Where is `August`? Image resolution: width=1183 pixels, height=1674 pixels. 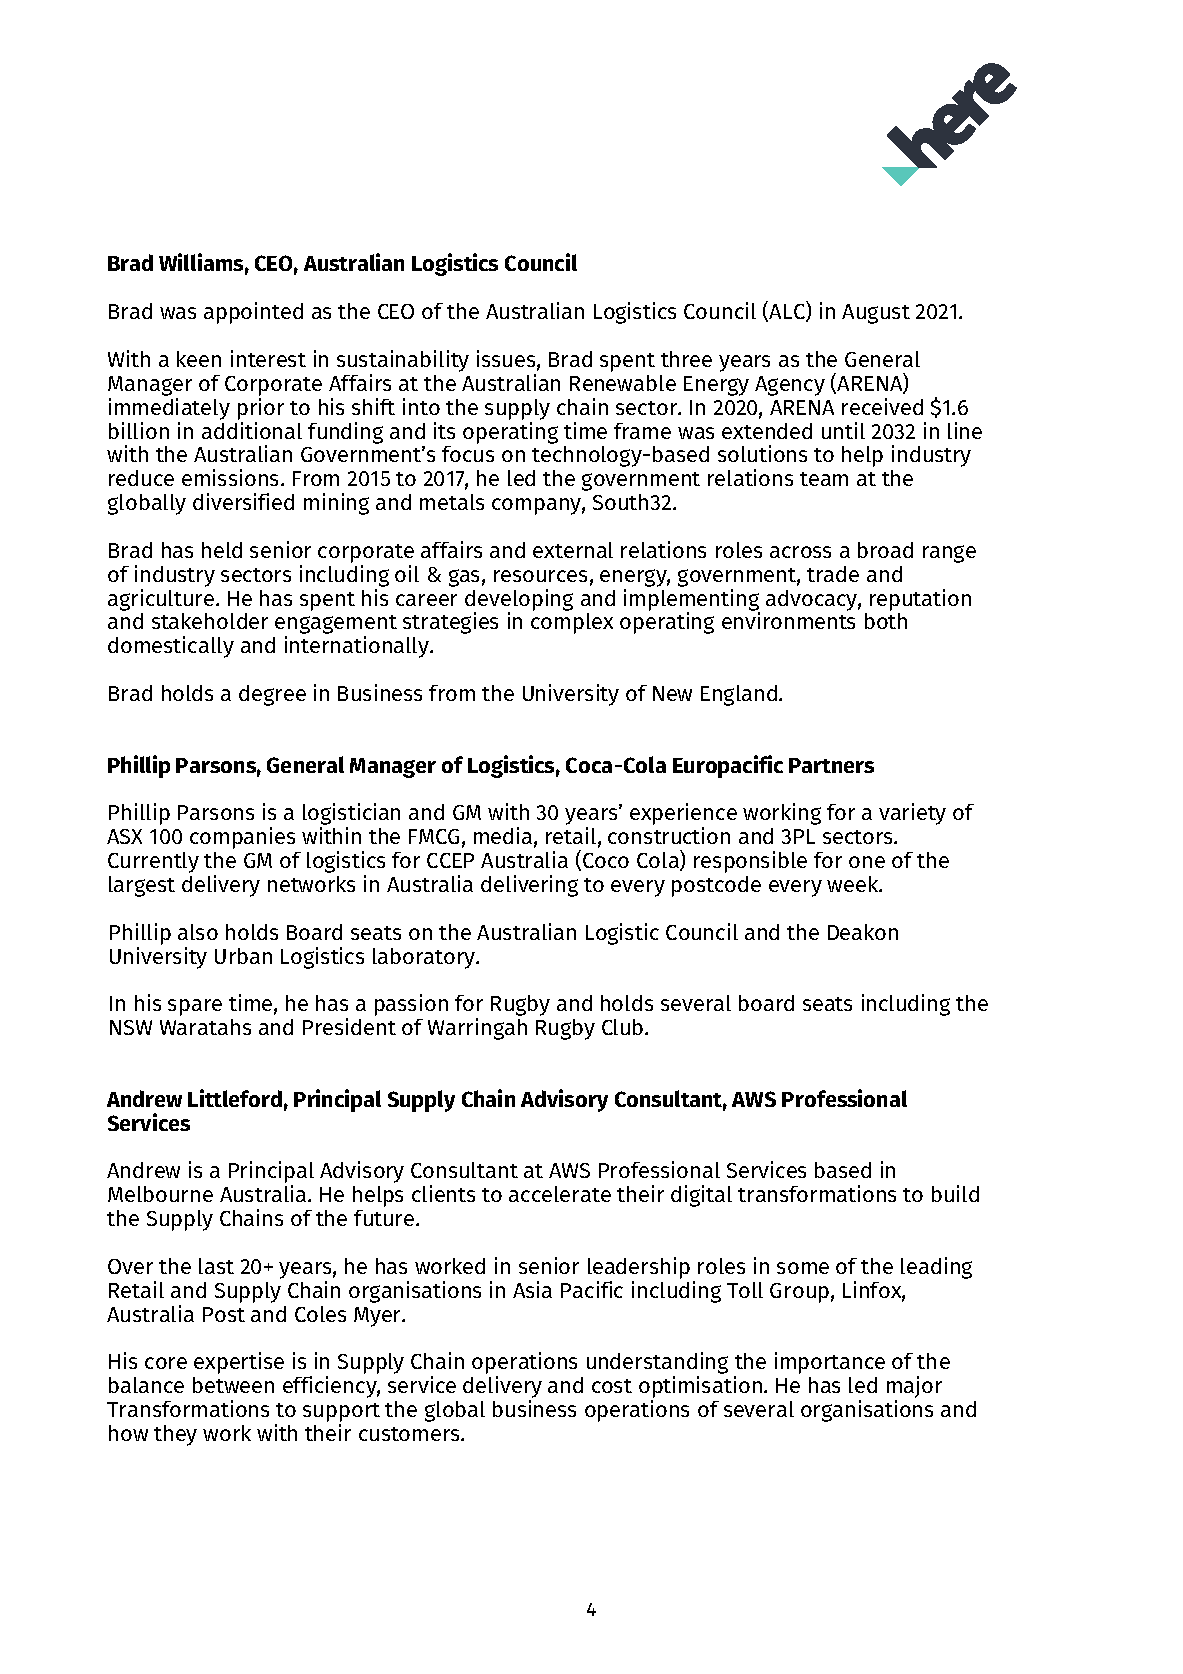
August is located at coordinates (876, 314).
